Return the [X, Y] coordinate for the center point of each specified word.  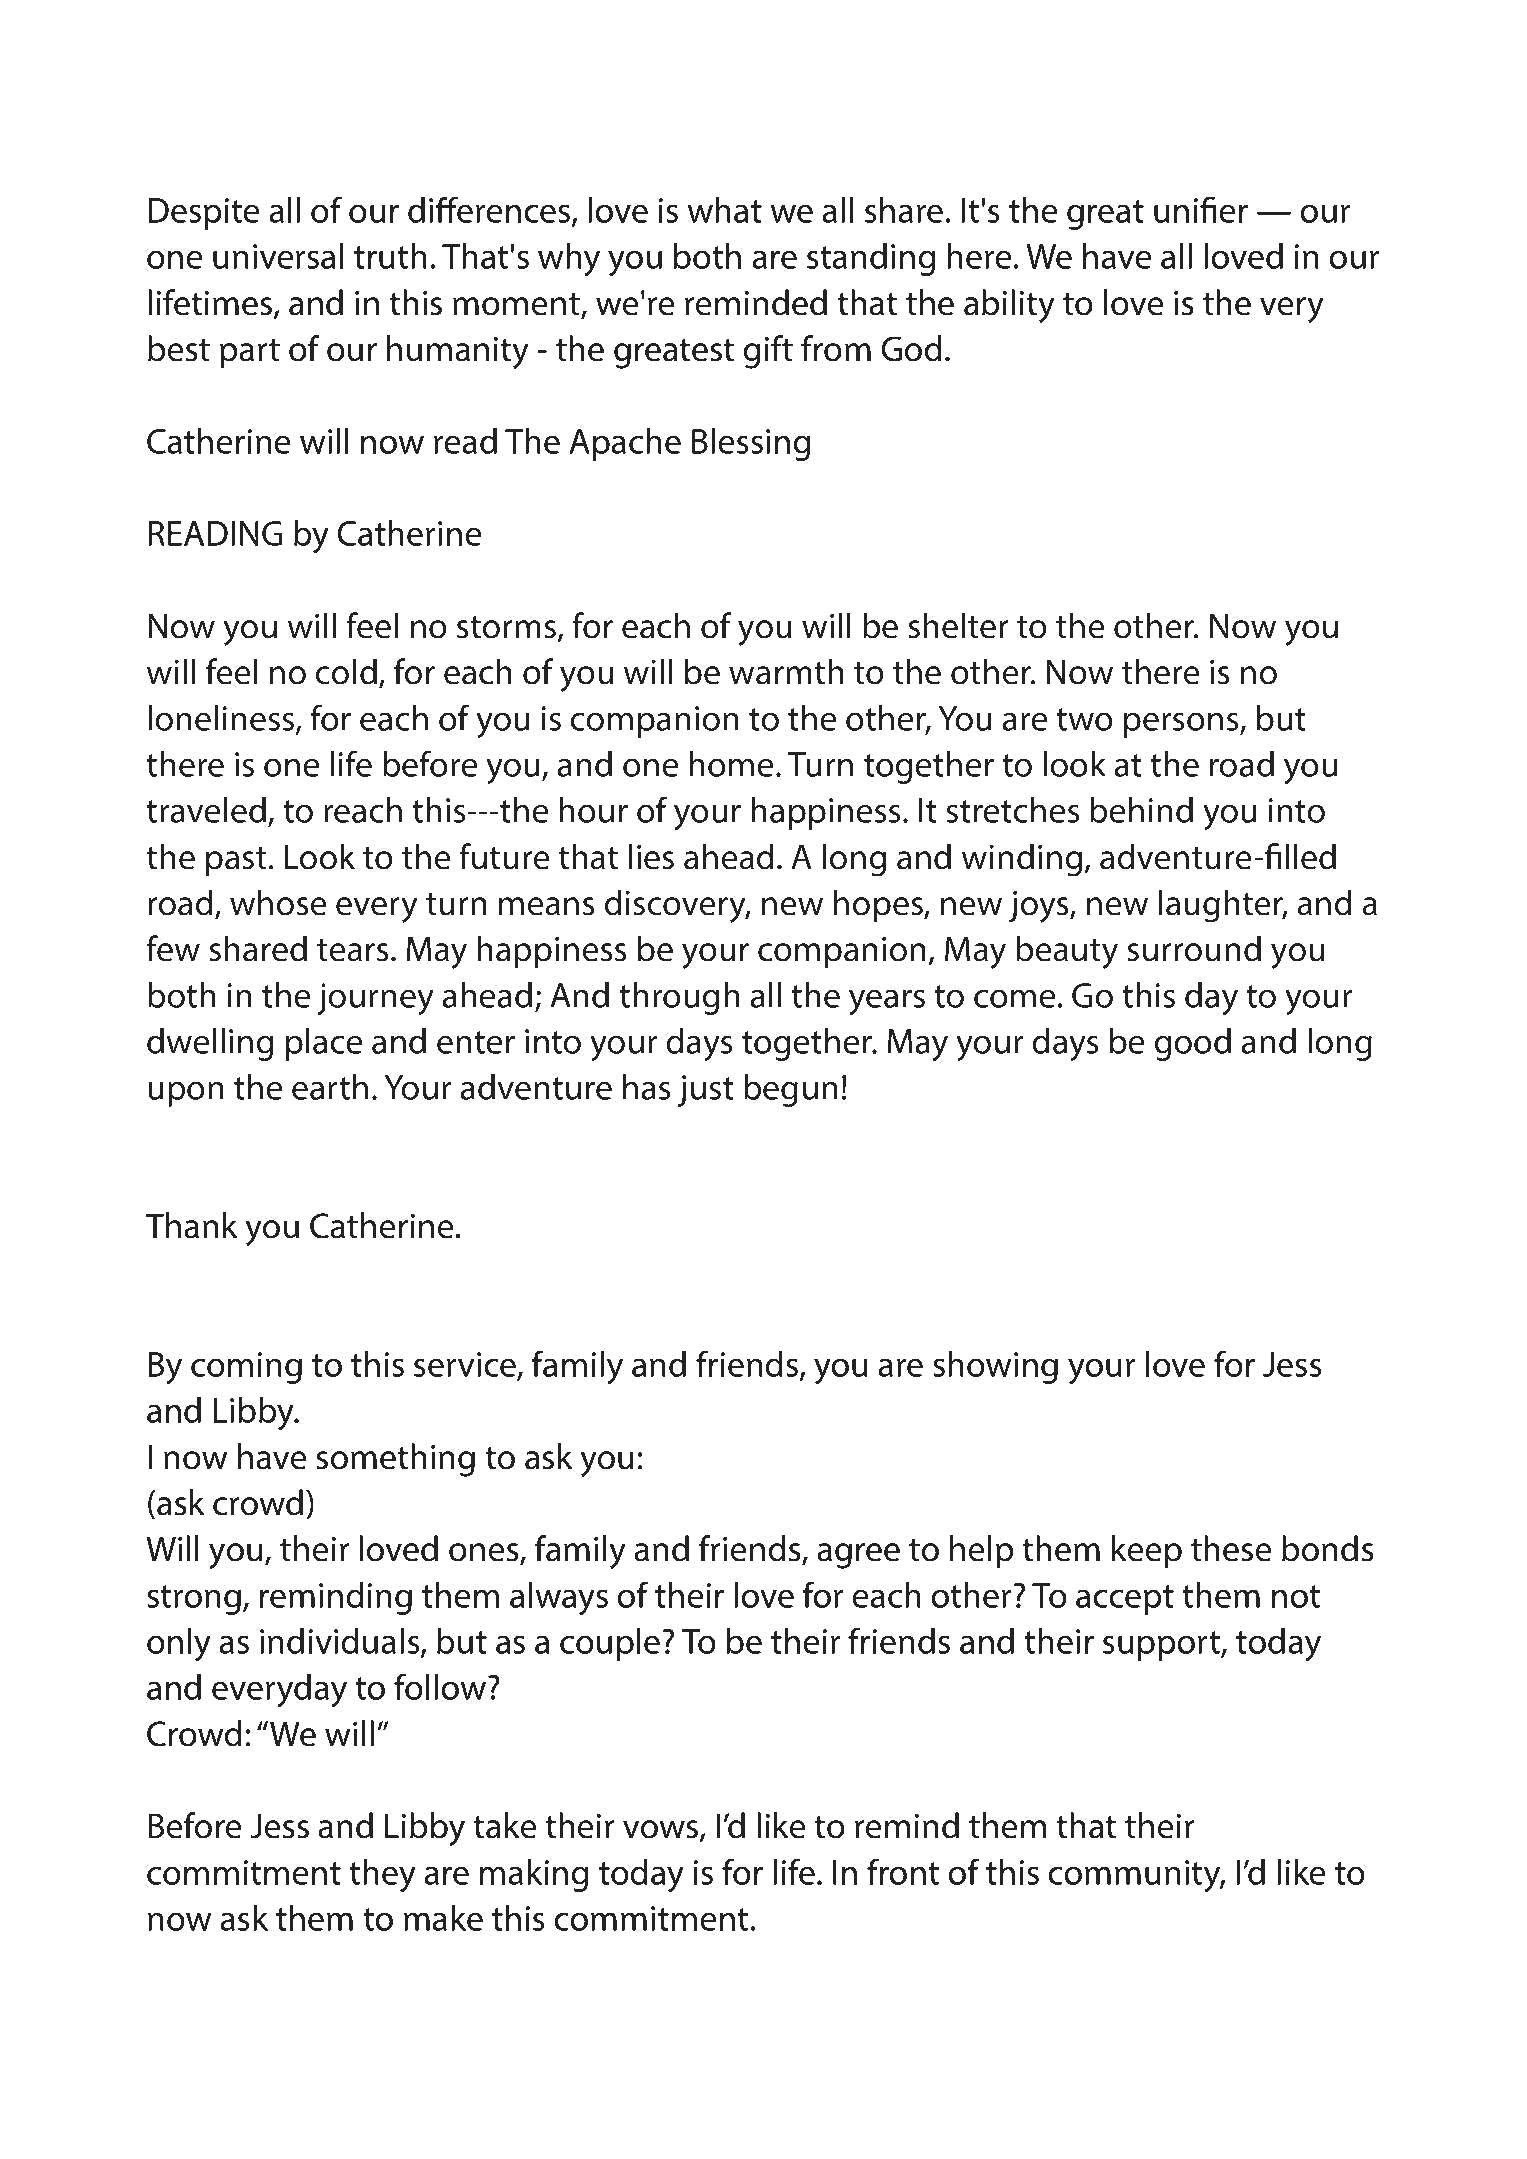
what [724, 210]
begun [791, 1090]
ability [1009, 306]
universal [278, 256]
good [1193, 1044]
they [382, 1876]
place [324, 1044]
